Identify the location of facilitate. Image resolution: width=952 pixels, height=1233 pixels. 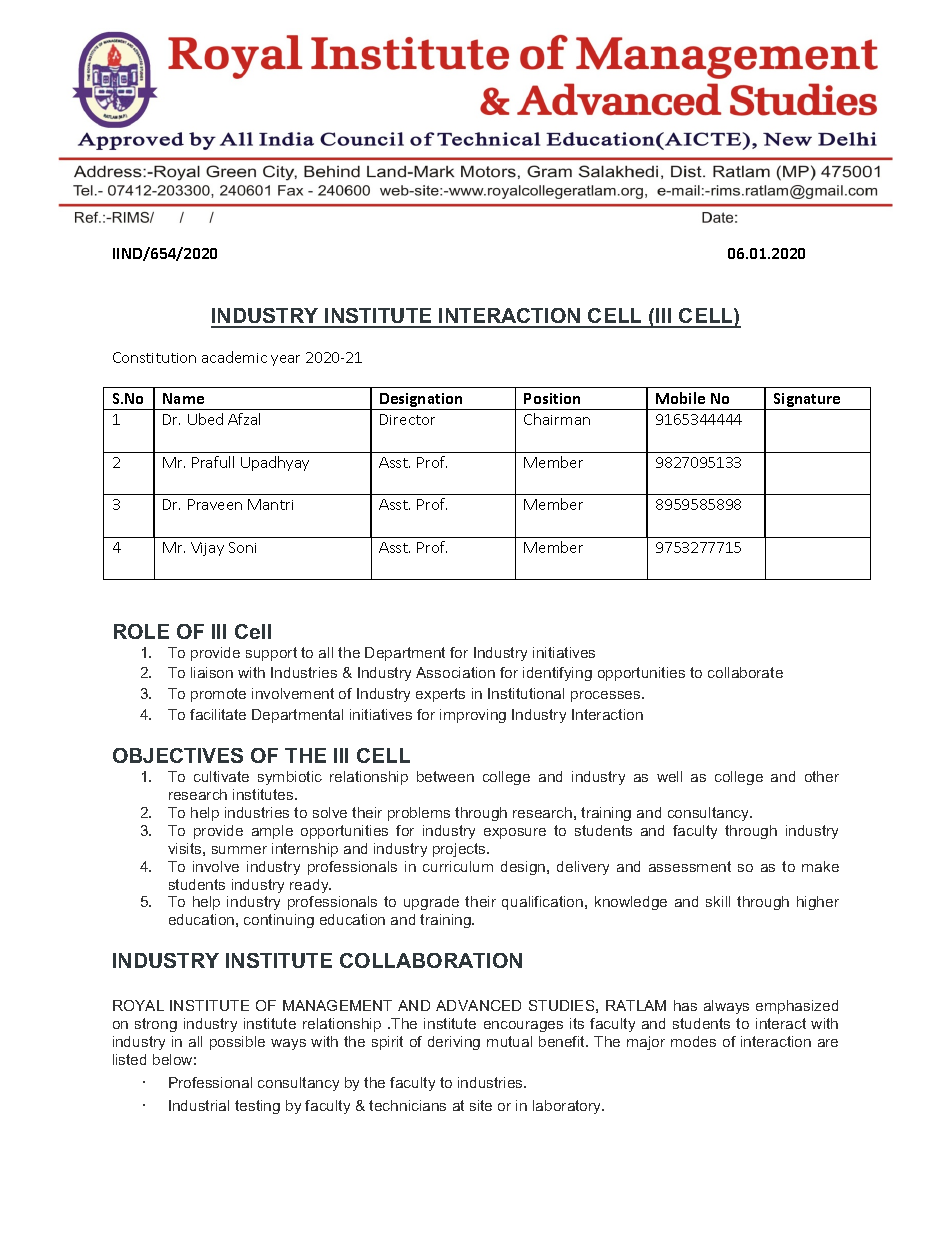
(218, 714).
